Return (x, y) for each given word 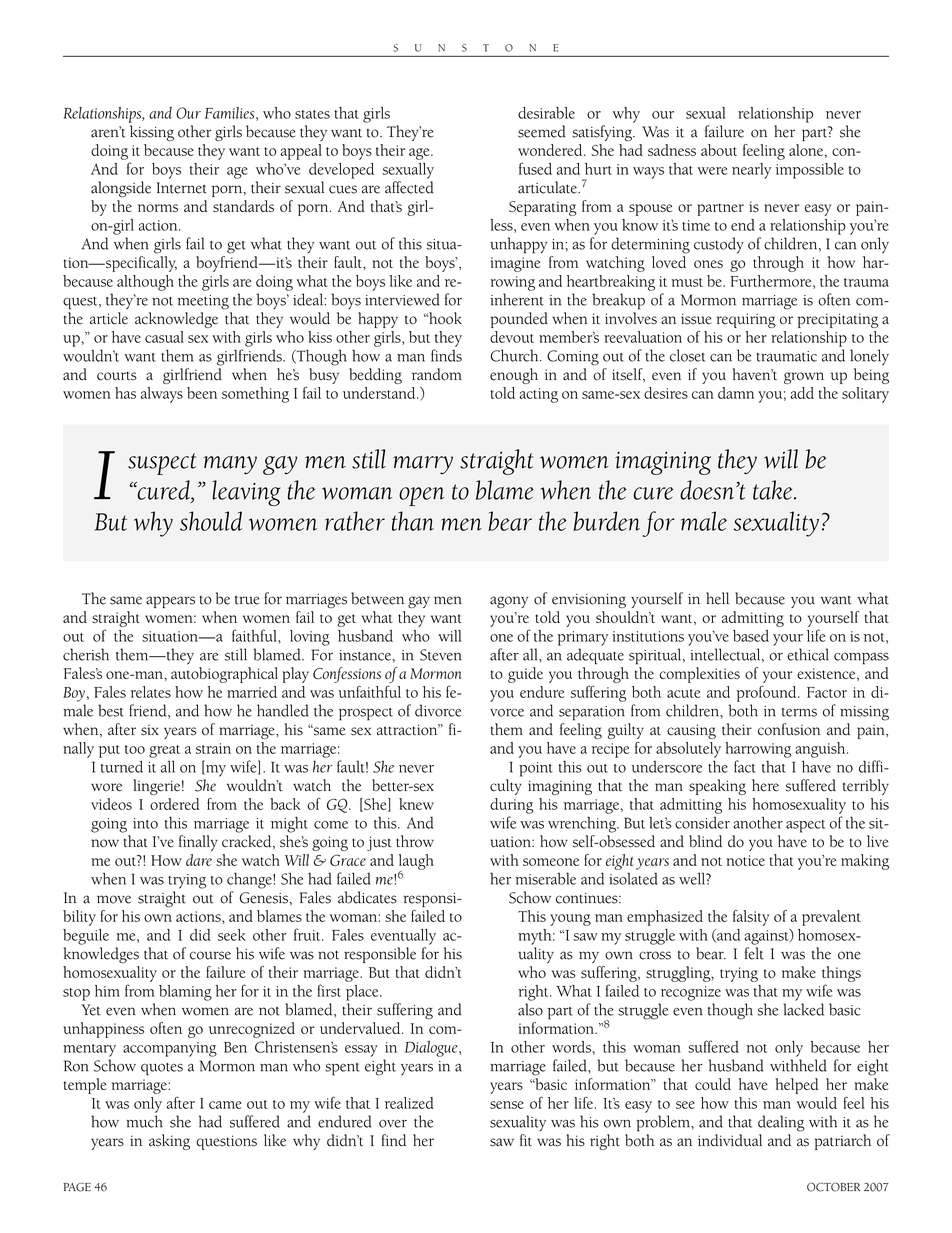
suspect (162, 464)
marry (423, 465)
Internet (181, 188)
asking (169, 1142)
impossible (810, 171)
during (512, 806)
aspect (805, 826)
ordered (174, 804)
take (774, 490)
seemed (542, 131)
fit (526, 1140)
